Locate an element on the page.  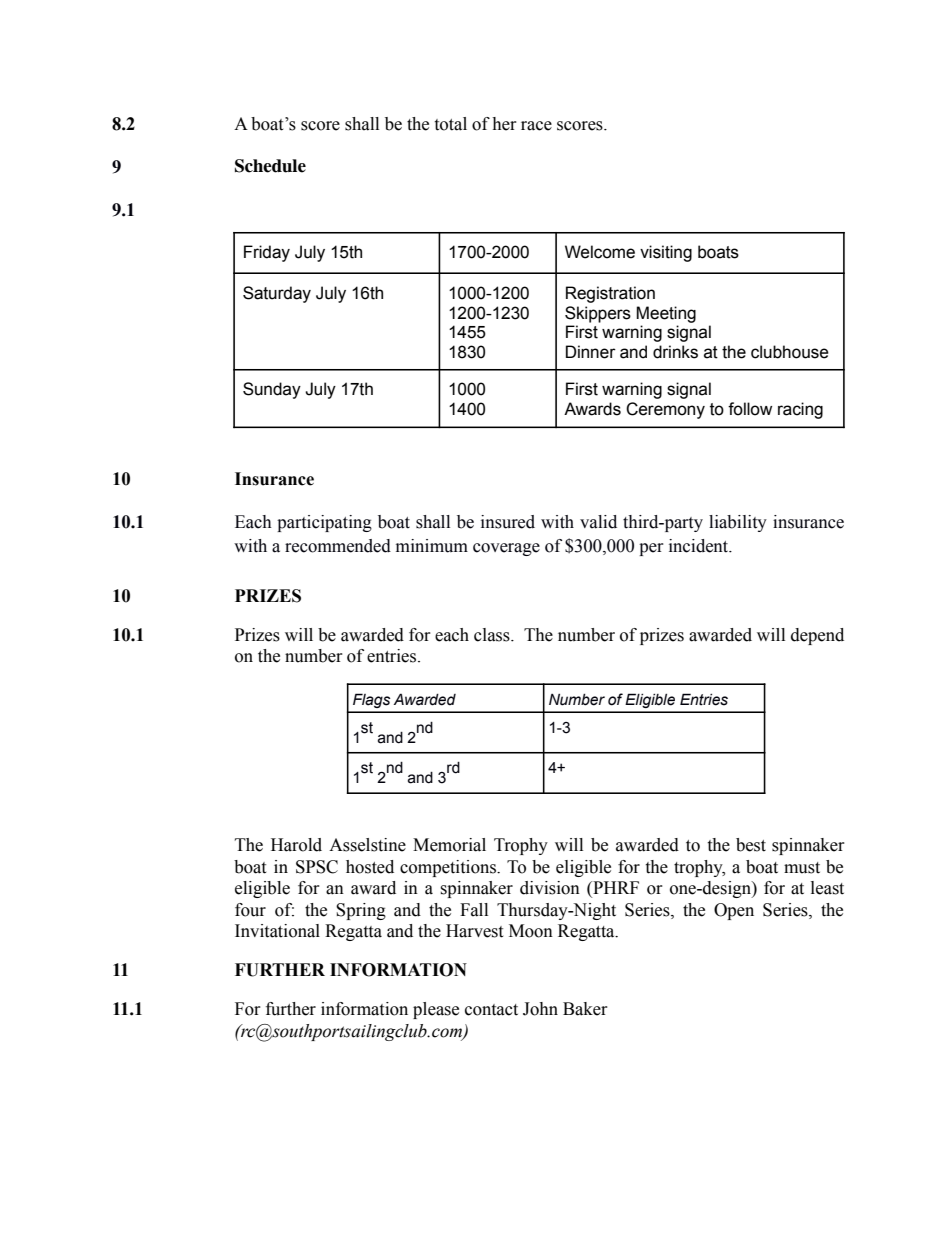
Dinner is located at coordinates (591, 352).
